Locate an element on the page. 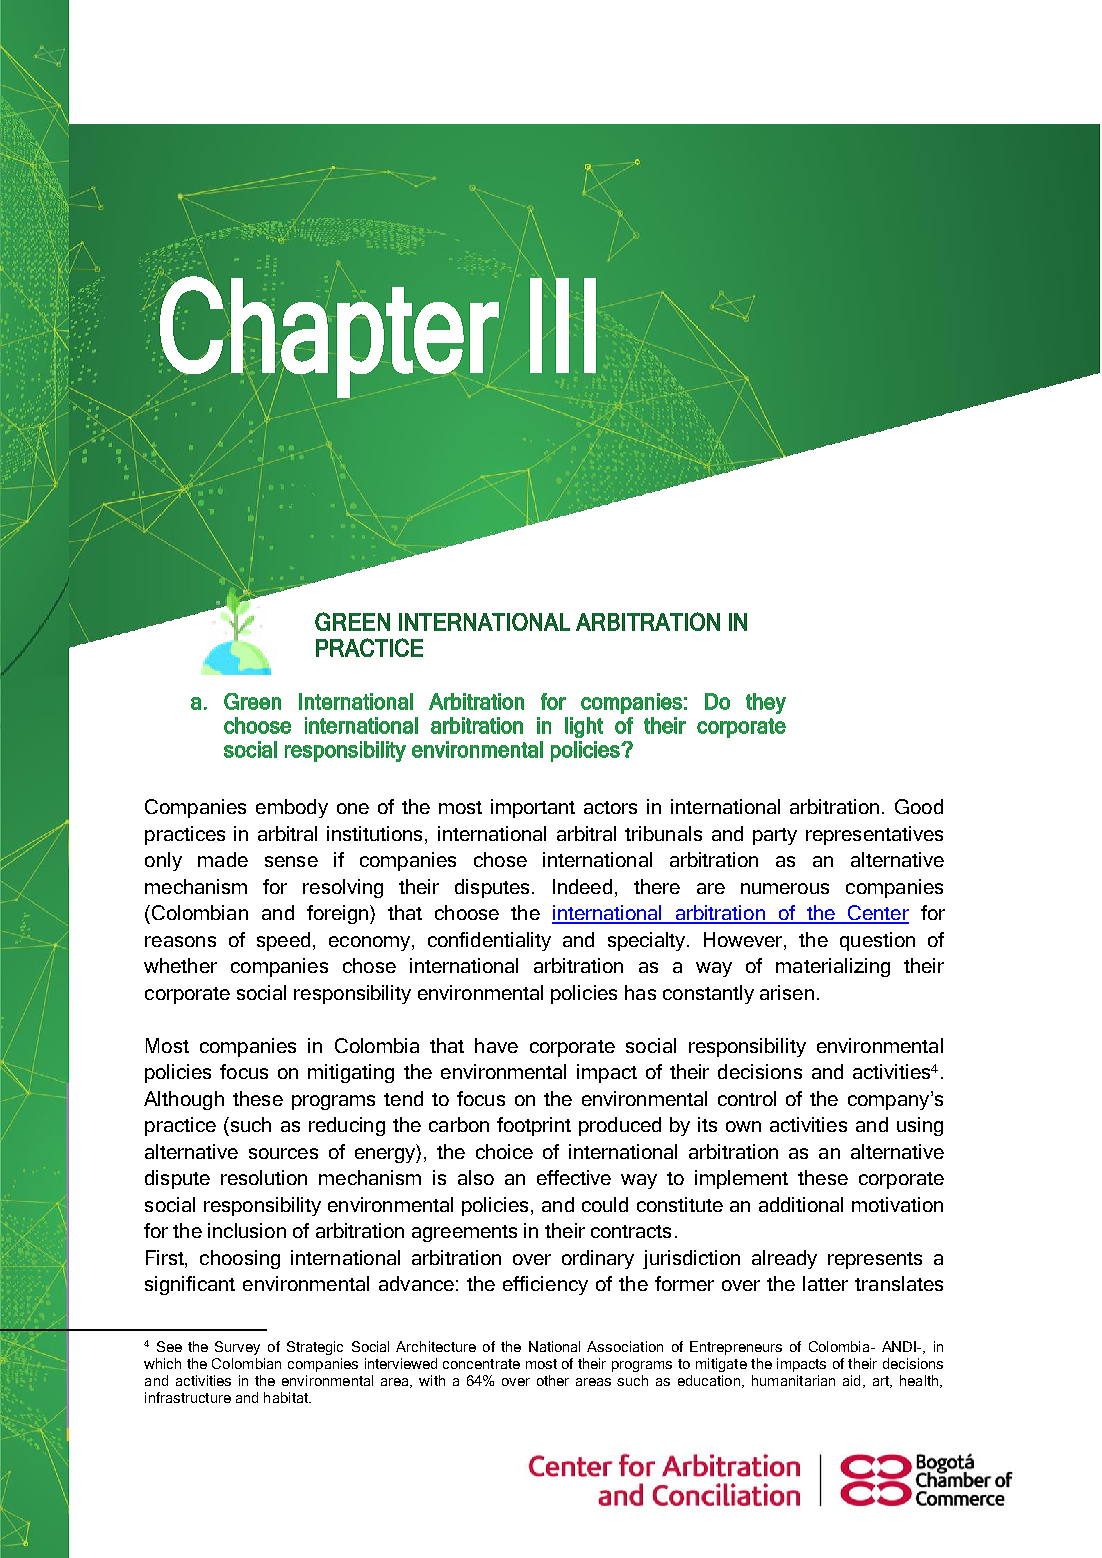 The image size is (1102, 1558). Chapter is located at coordinates (330, 337).
